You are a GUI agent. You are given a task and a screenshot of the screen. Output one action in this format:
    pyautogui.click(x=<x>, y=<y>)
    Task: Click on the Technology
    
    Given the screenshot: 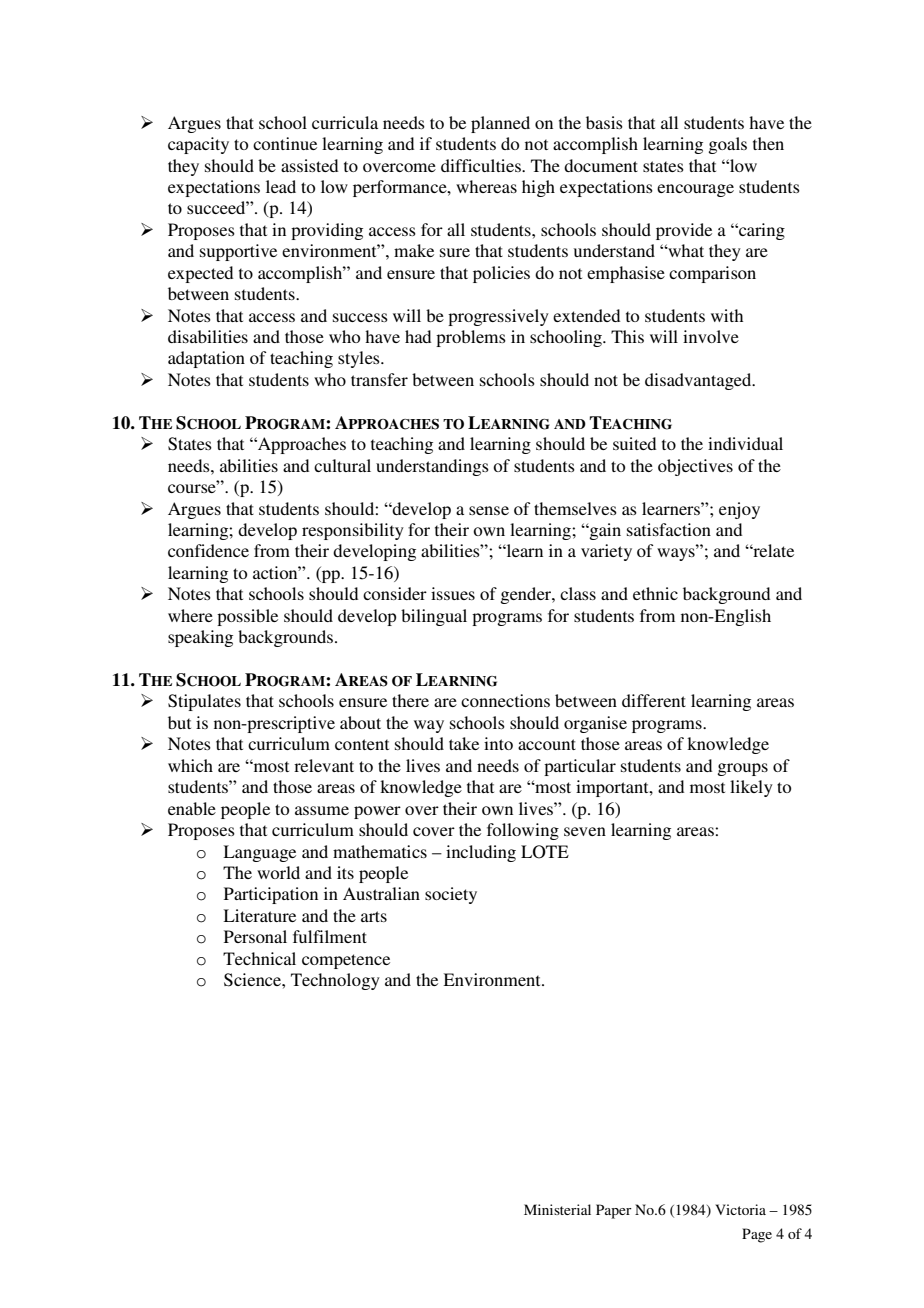 What is the action you would take?
    pyautogui.click(x=335, y=981)
